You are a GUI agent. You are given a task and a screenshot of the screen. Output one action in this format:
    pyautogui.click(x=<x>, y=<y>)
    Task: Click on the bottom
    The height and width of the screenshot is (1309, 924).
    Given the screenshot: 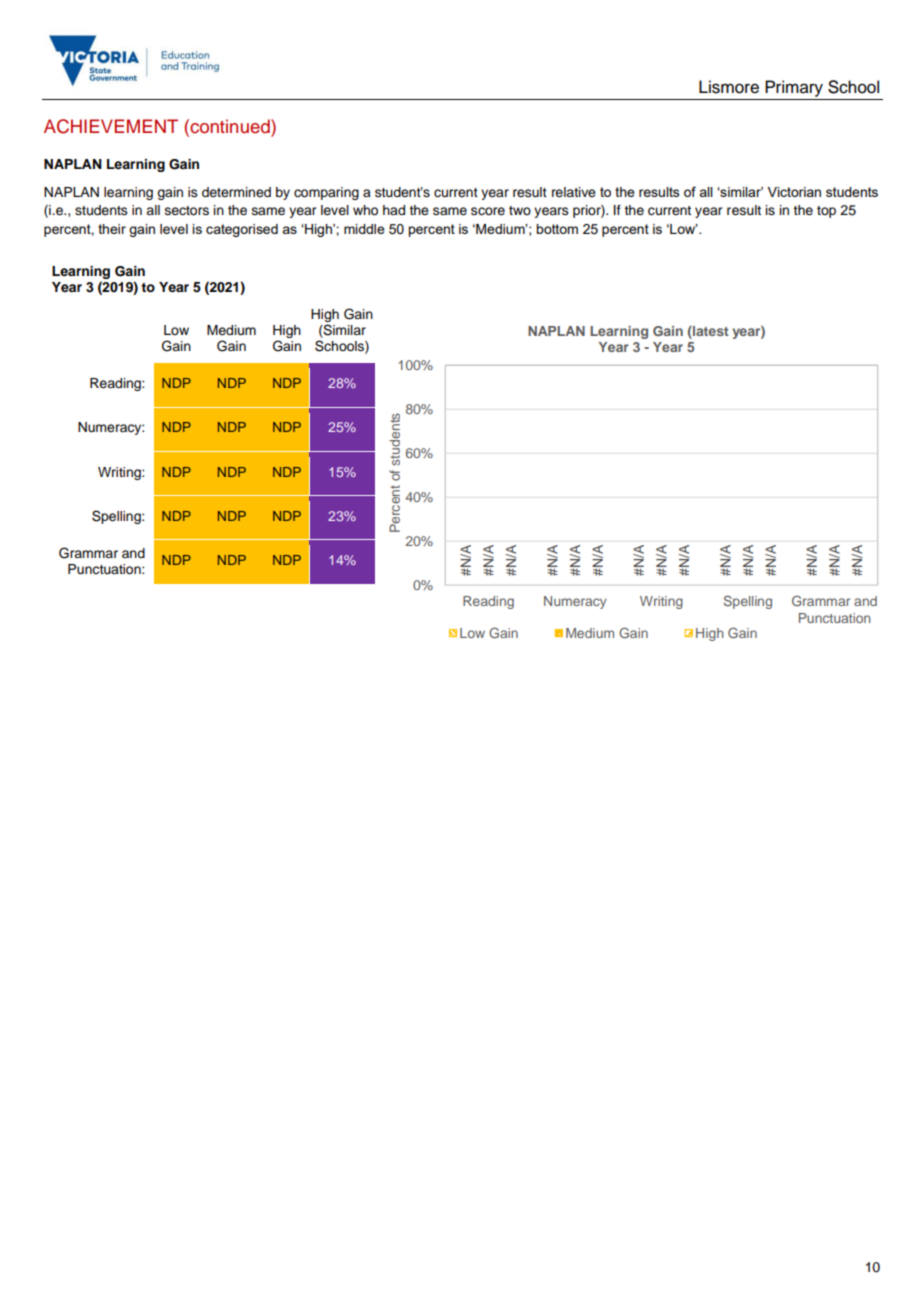 What is the action you would take?
    pyautogui.click(x=557, y=229)
